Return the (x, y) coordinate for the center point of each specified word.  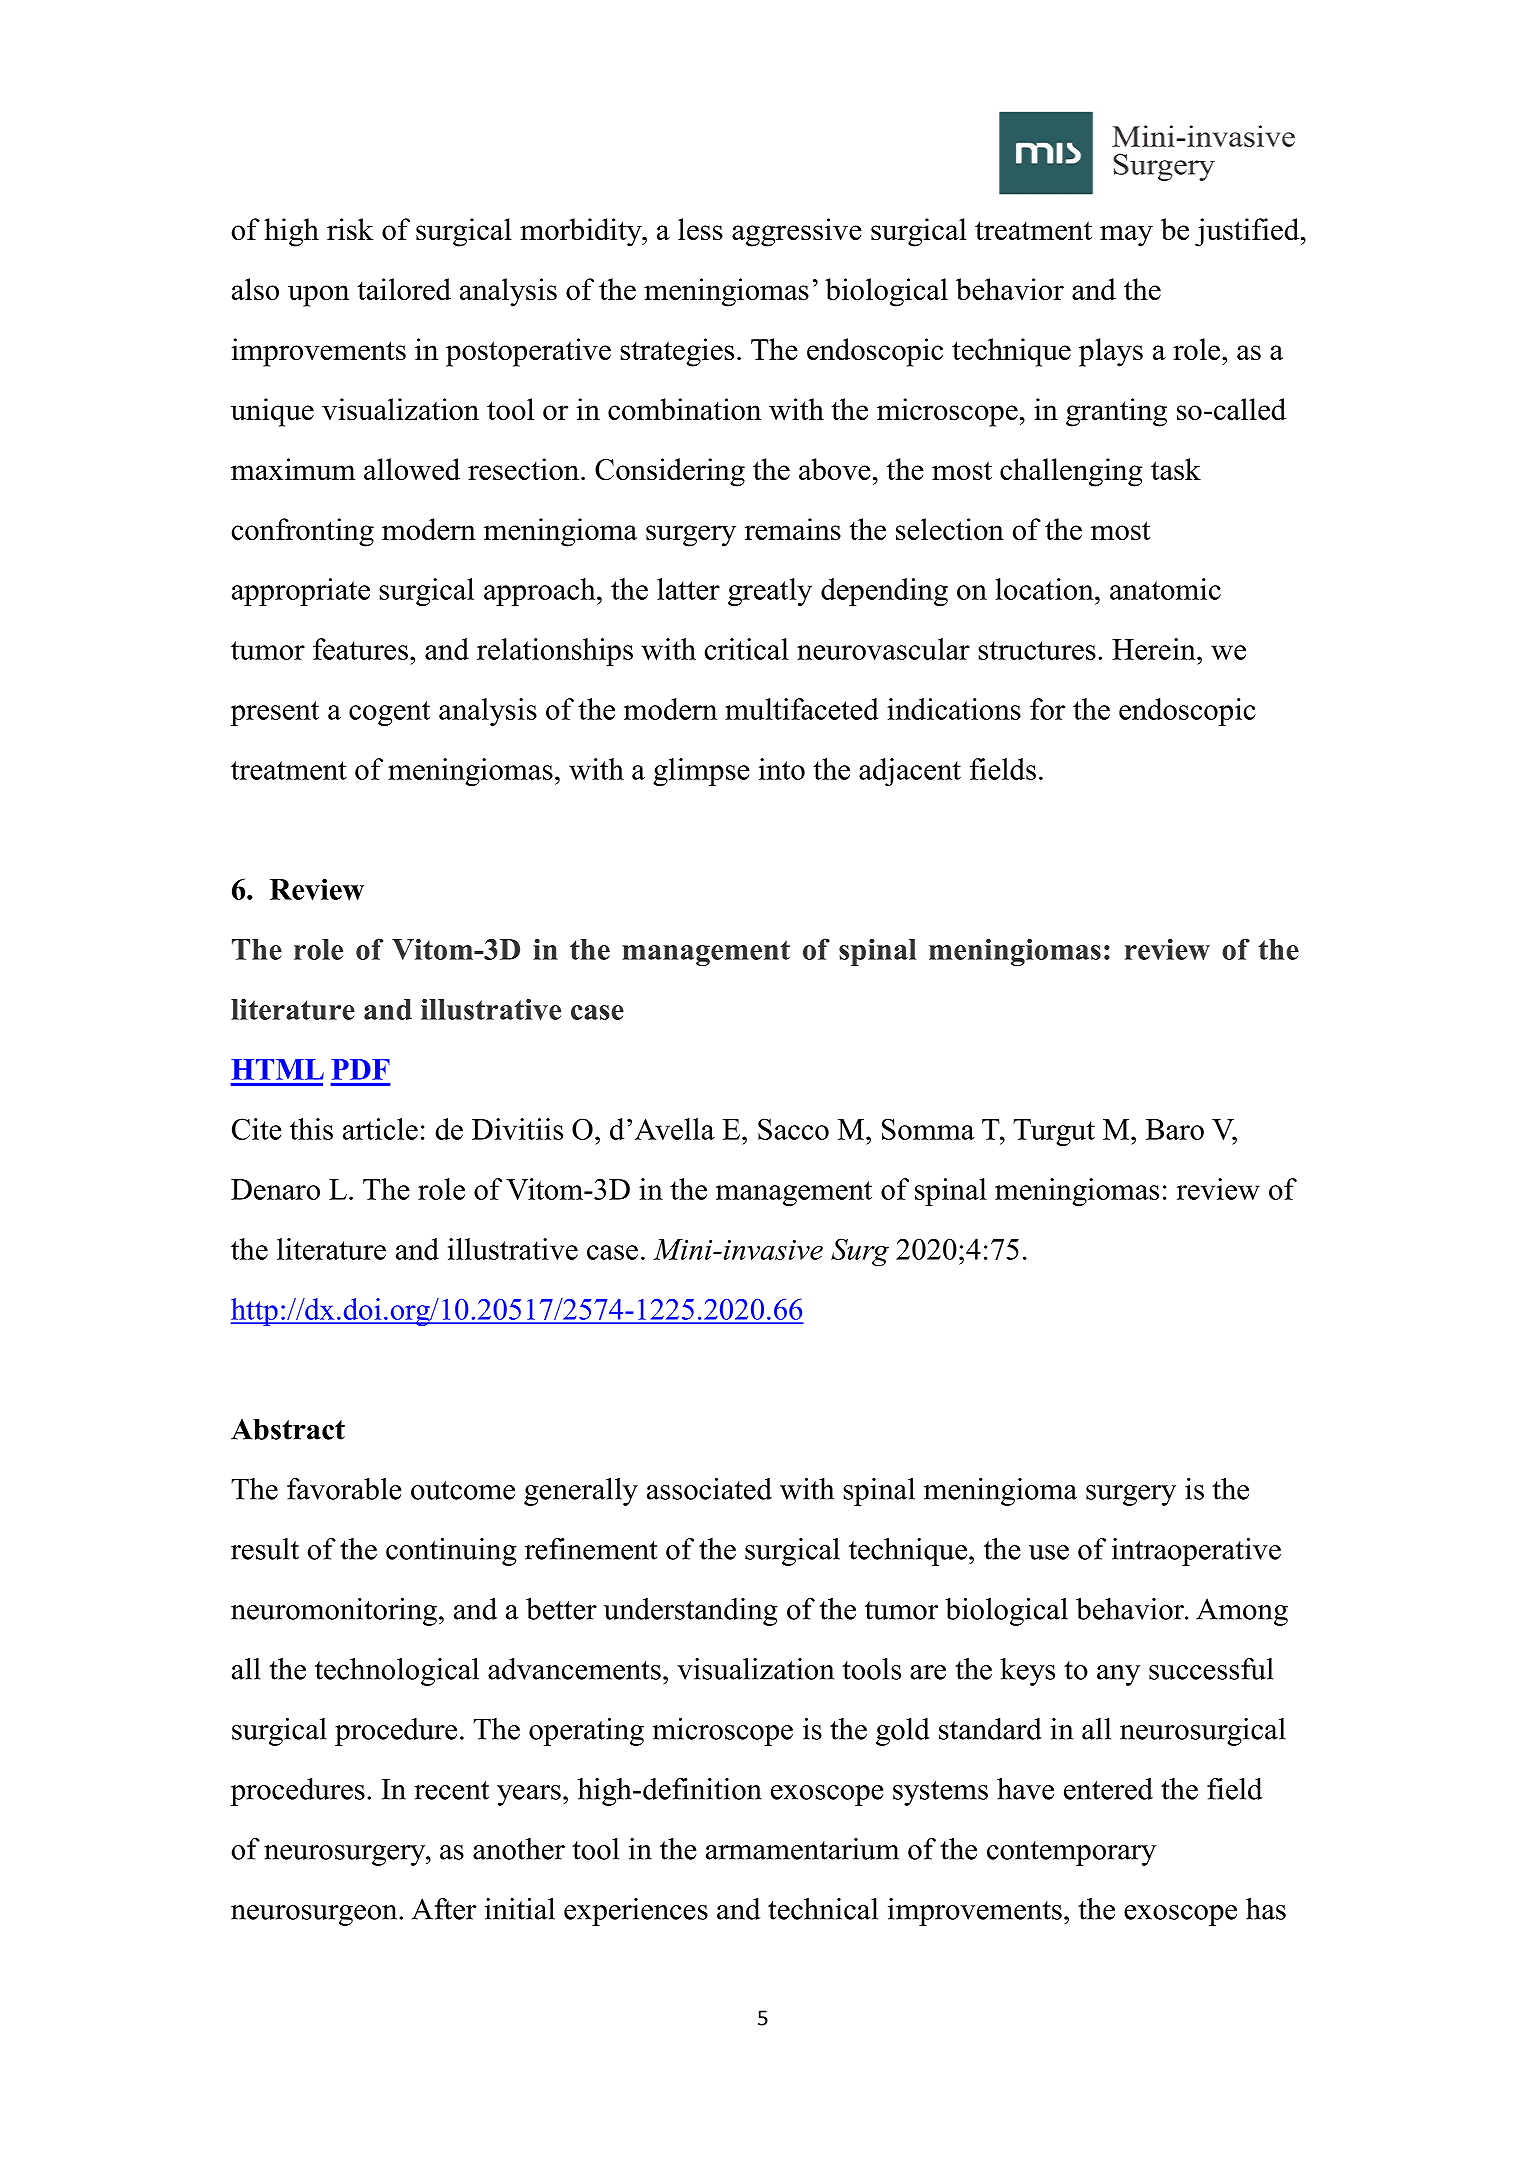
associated (709, 1489)
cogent (389, 713)
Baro (1175, 1129)
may (1126, 236)
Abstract (288, 1429)
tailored (404, 289)
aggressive (797, 232)
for (1047, 709)
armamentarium (802, 1849)
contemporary (1071, 1853)
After (443, 1909)
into (782, 769)
